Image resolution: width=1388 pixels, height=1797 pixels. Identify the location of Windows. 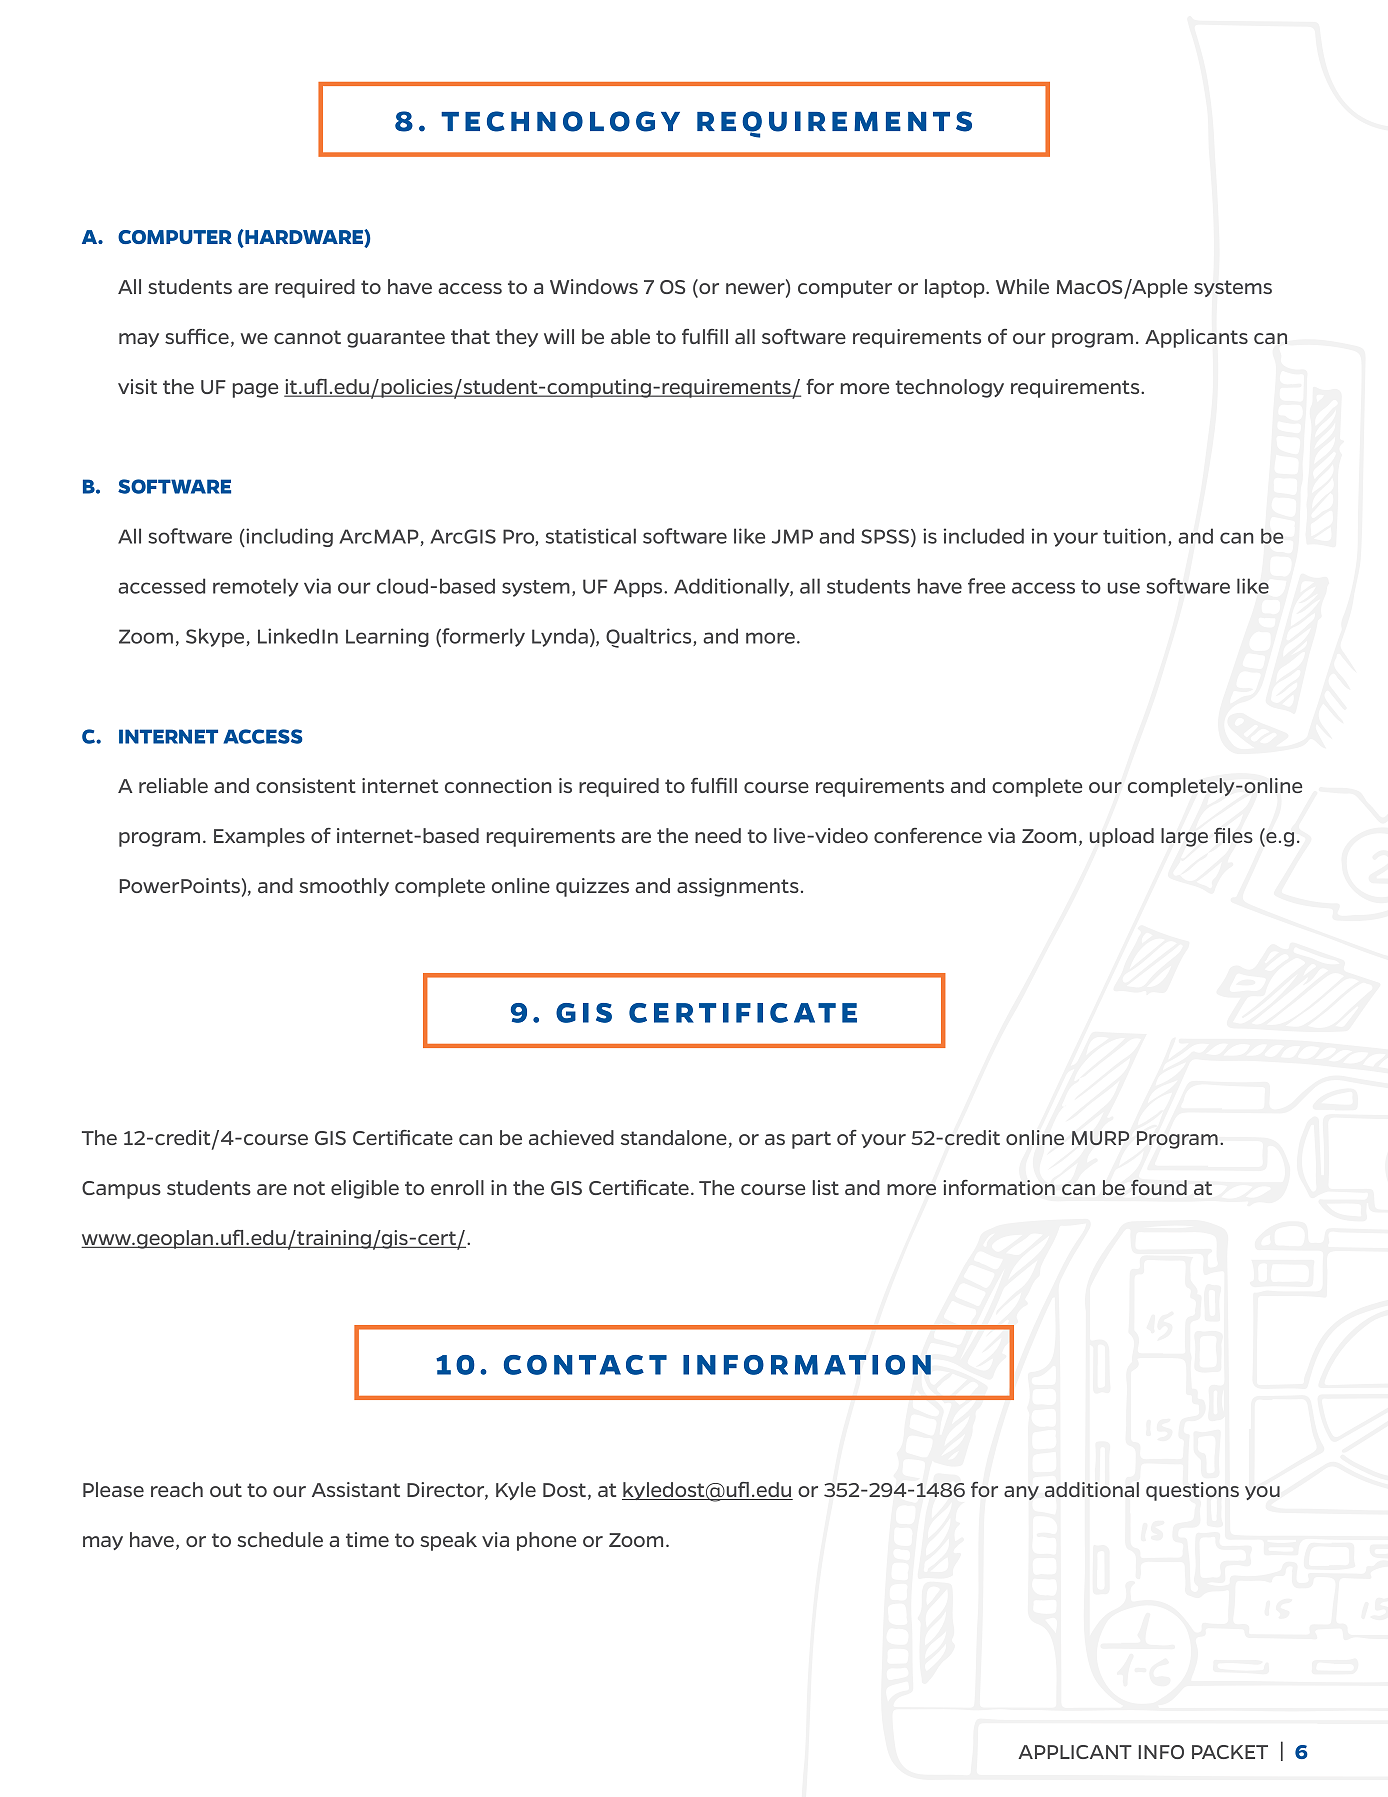
(594, 286).
